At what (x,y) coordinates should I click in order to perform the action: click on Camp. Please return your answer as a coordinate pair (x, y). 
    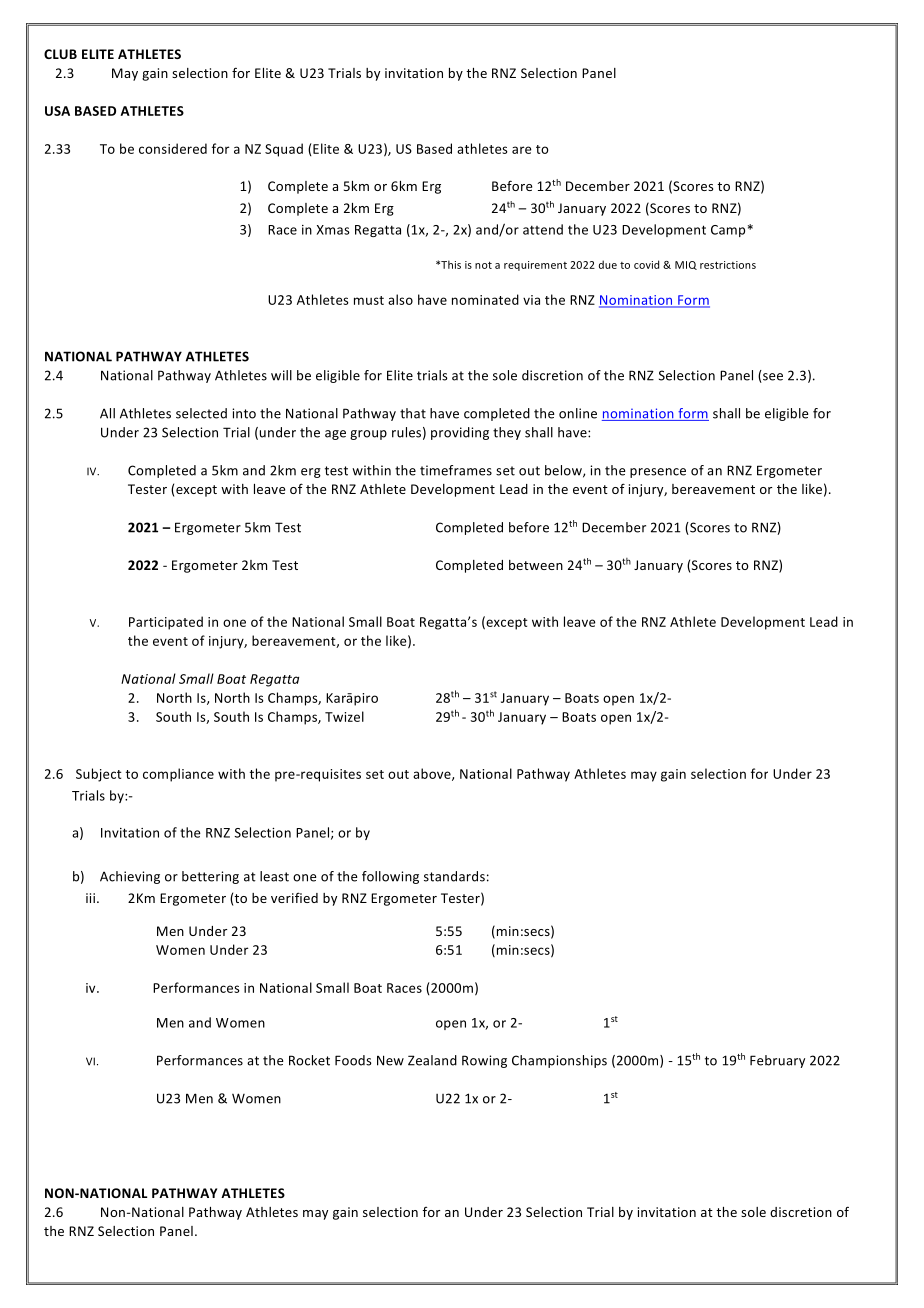
    Looking at the image, I should click on (728, 231).
